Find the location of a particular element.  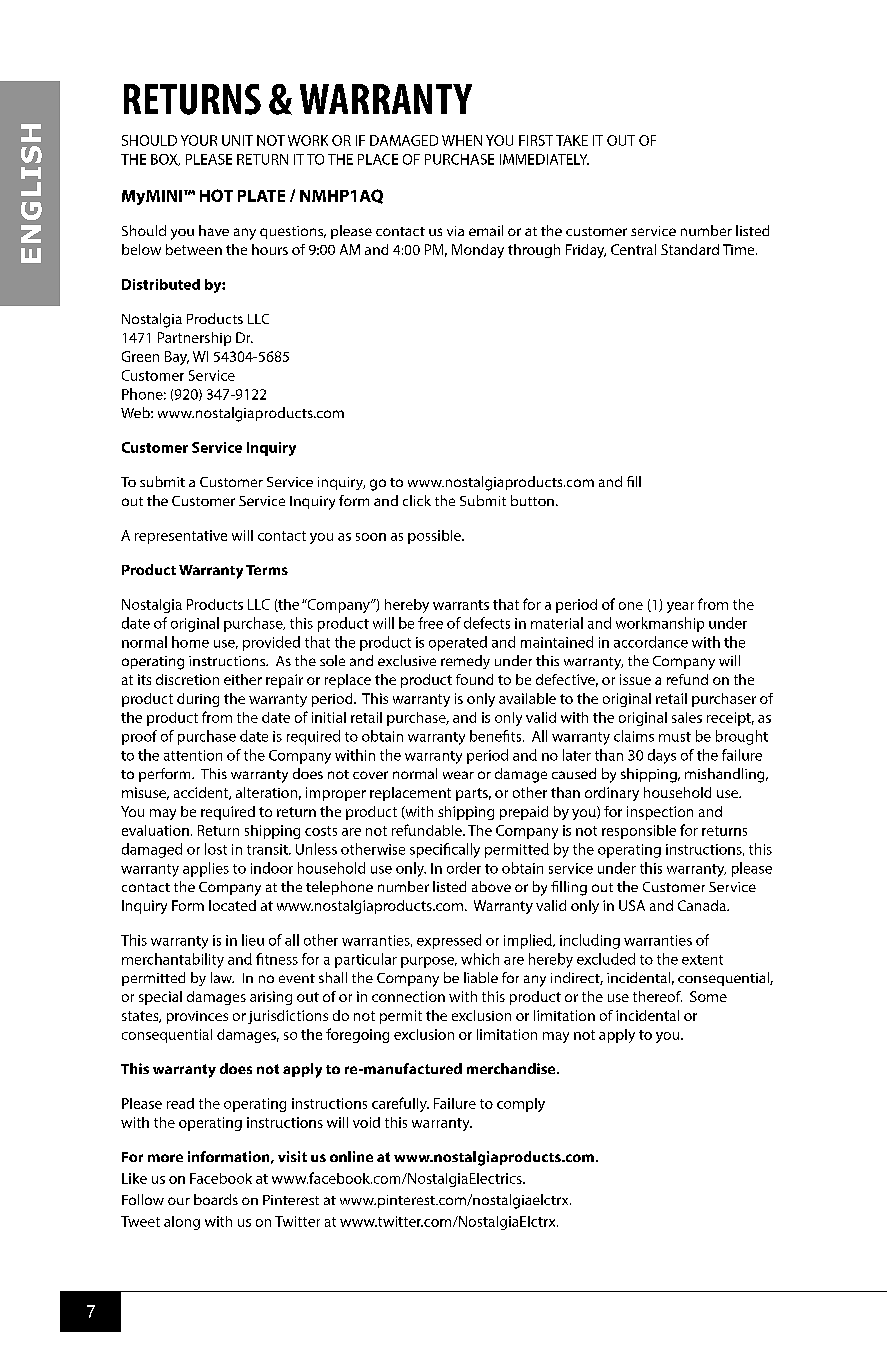

extent is located at coordinates (702, 960).
